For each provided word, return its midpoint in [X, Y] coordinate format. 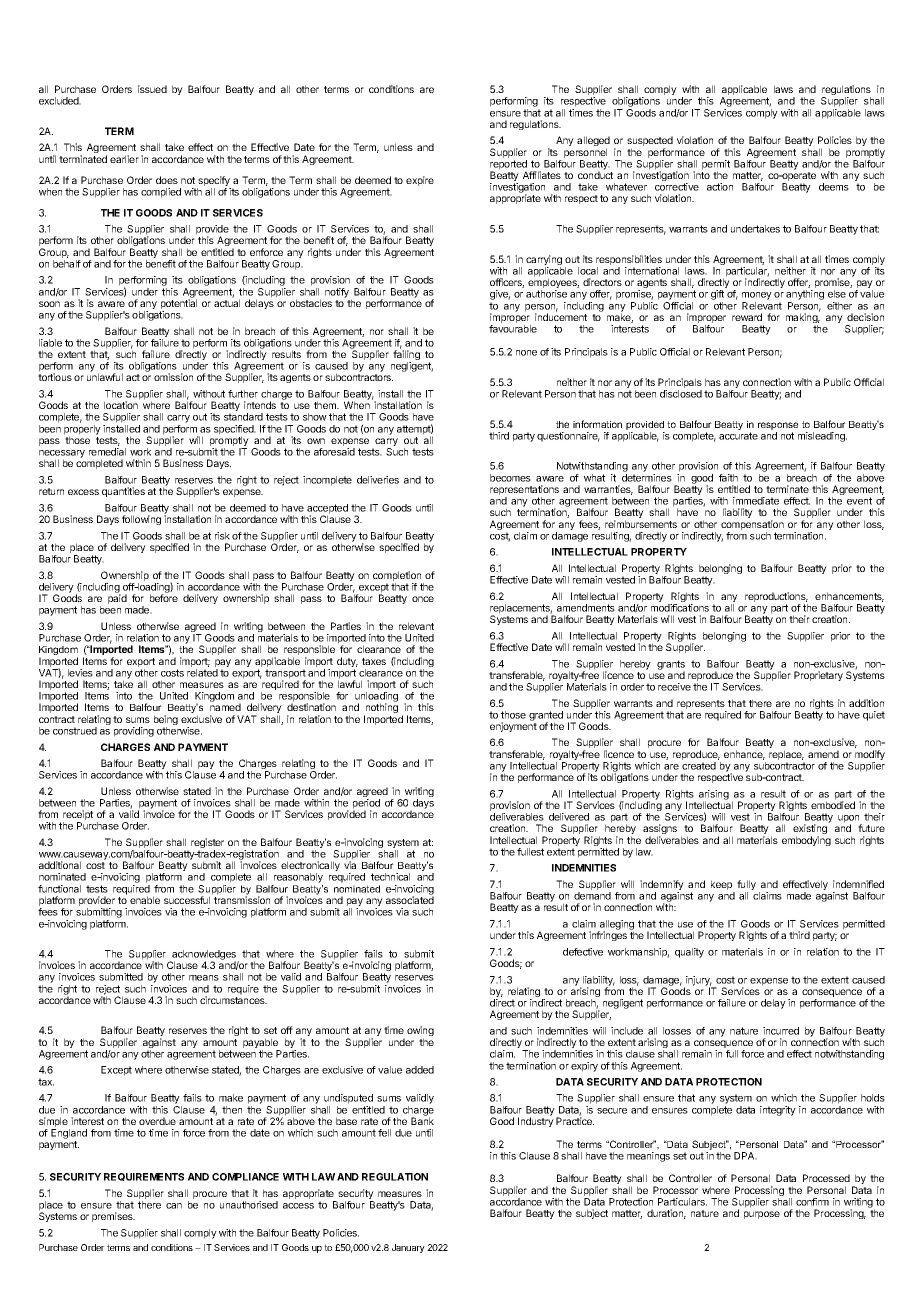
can [174, 1206]
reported [508, 166]
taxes [374, 661]
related [202, 673]
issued [152, 89]
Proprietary [818, 676]
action [720, 187]
